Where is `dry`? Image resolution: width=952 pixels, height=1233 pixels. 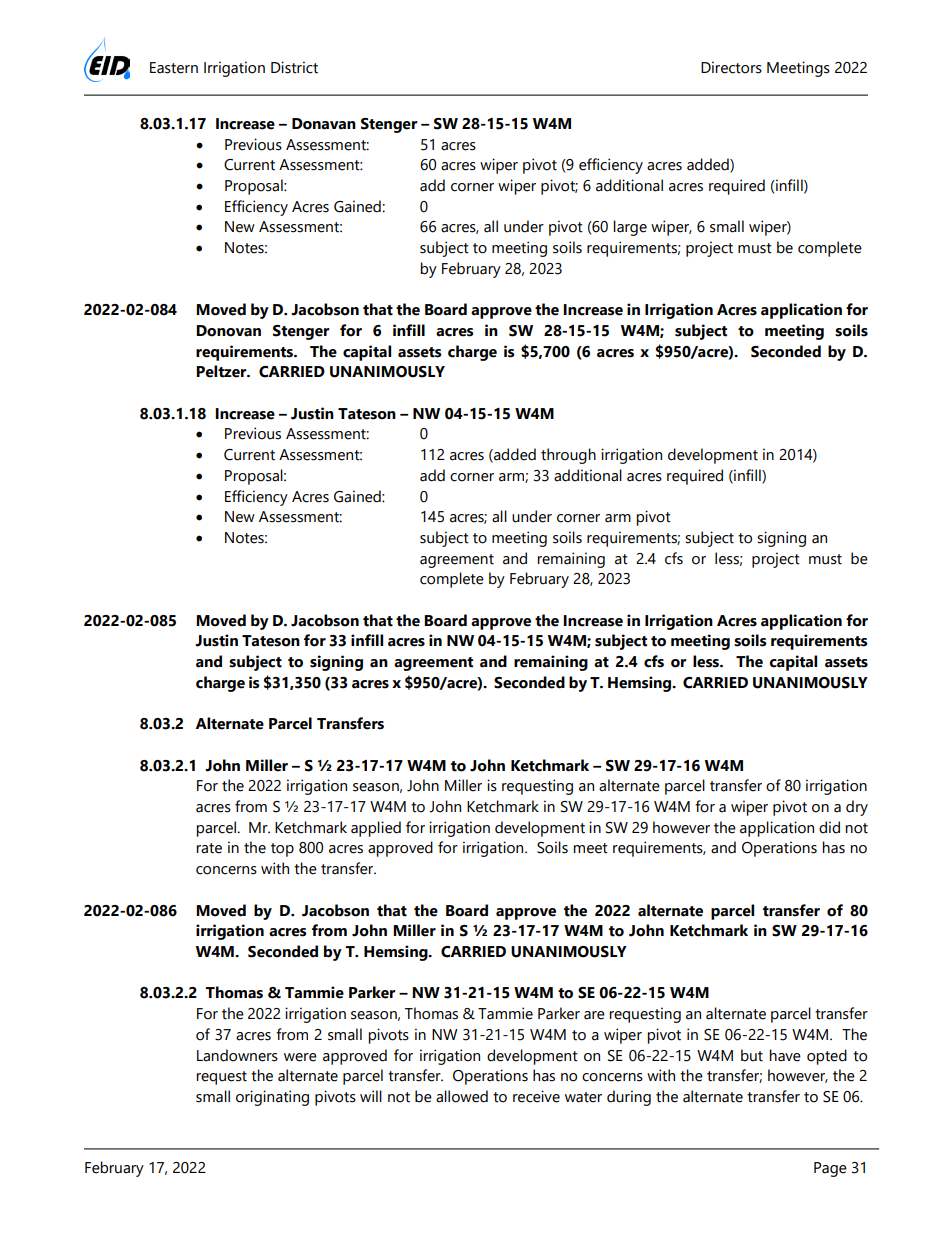
dry is located at coordinates (857, 808).
